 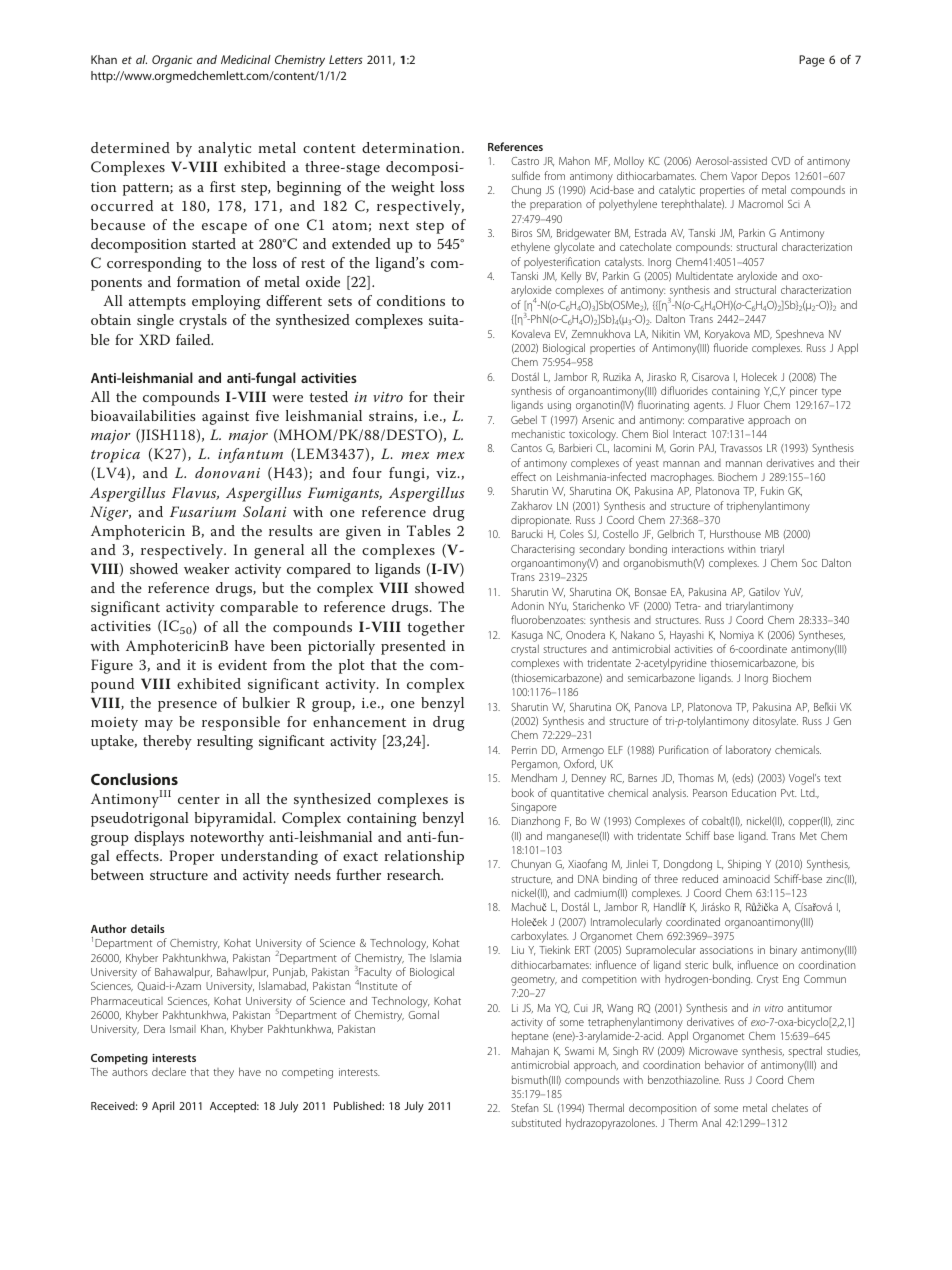 I want to click on Organic, so click(x=172, y=61).
